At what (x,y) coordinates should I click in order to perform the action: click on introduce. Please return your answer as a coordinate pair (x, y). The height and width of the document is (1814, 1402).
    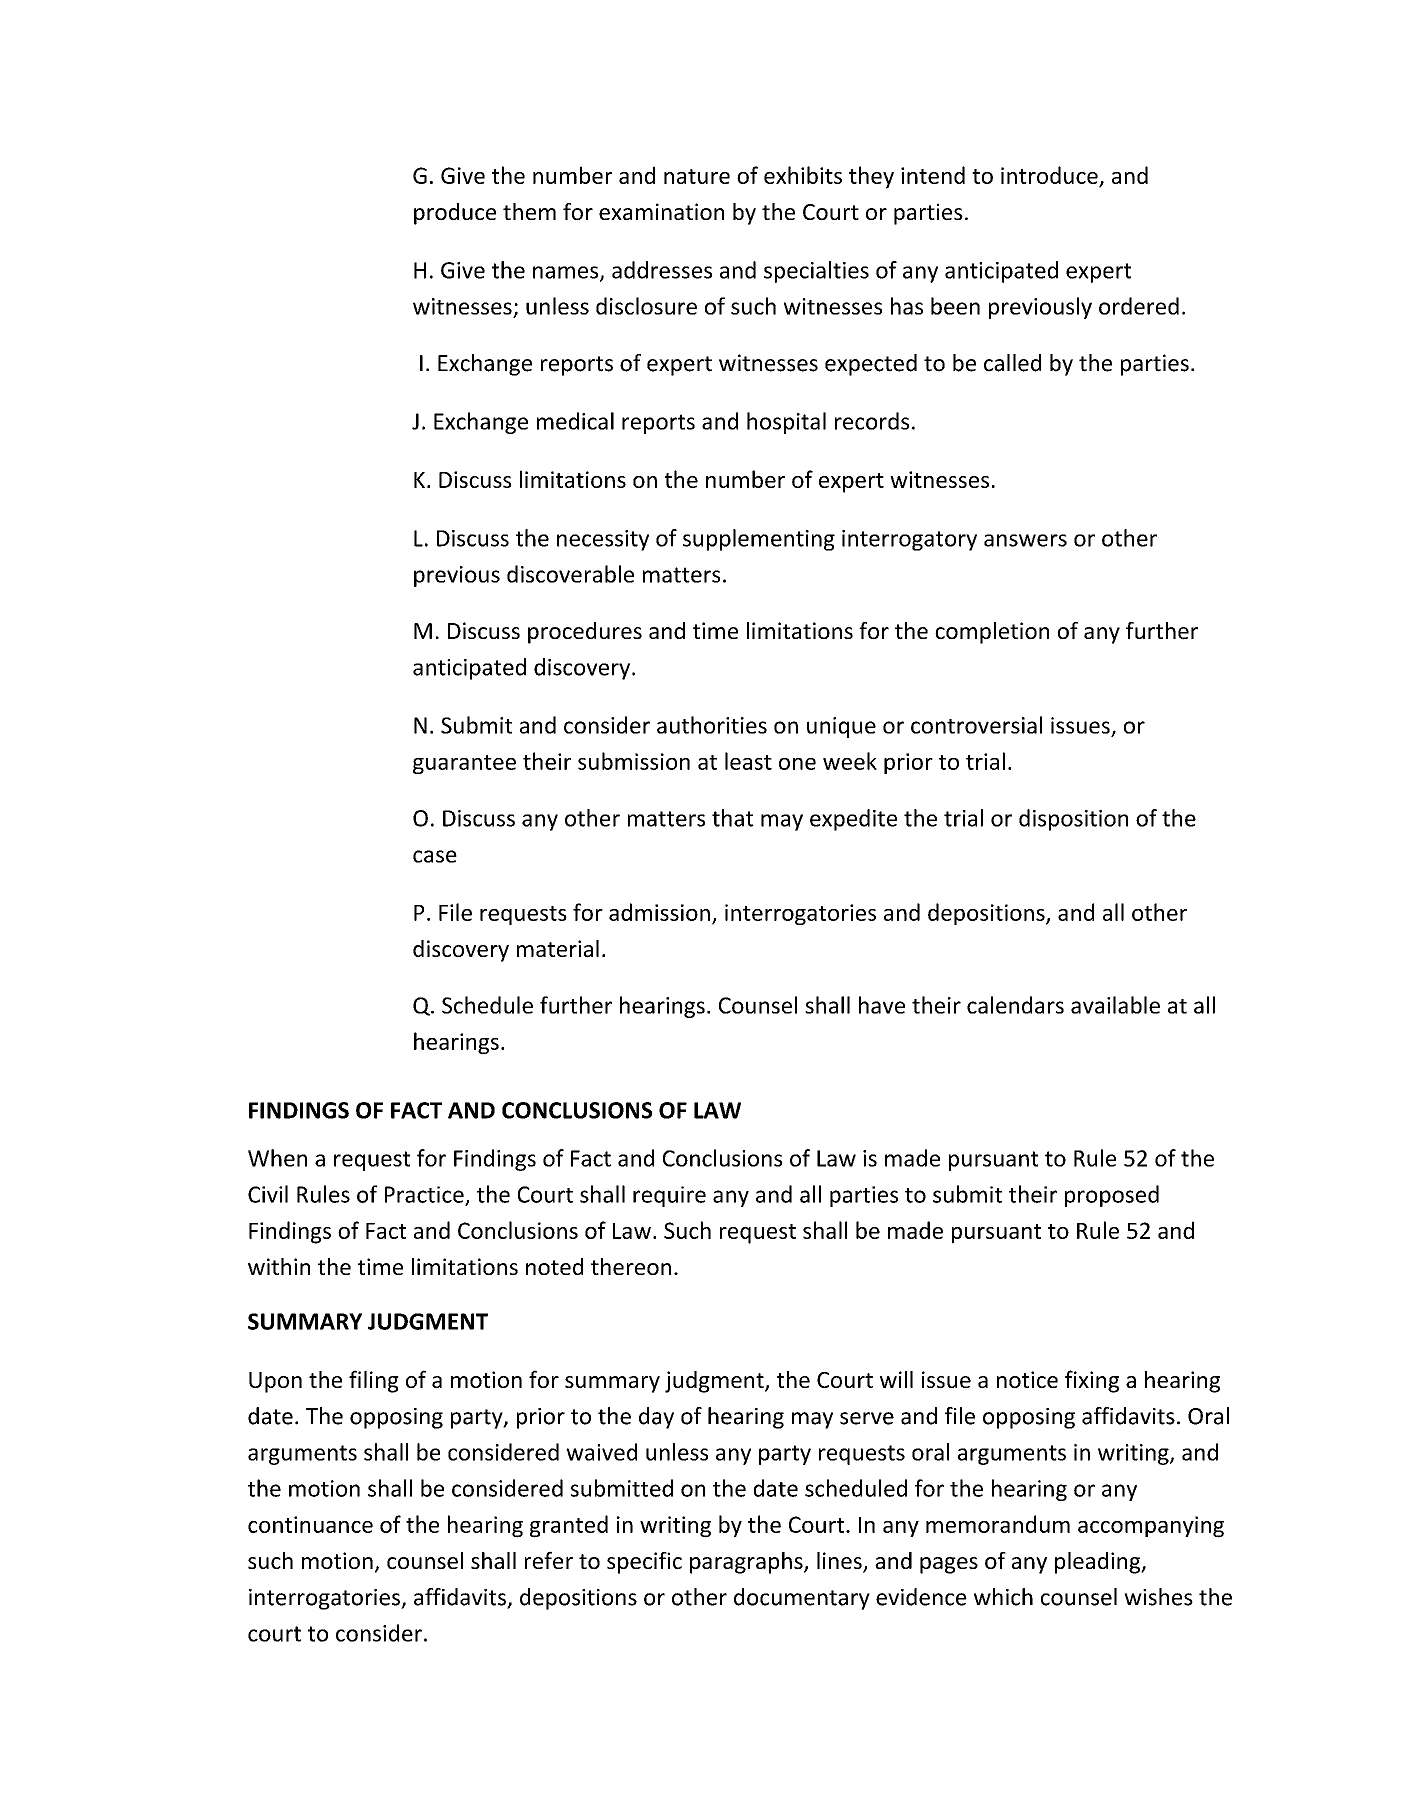
    Looking at the image, I should click on (1049, 175).
